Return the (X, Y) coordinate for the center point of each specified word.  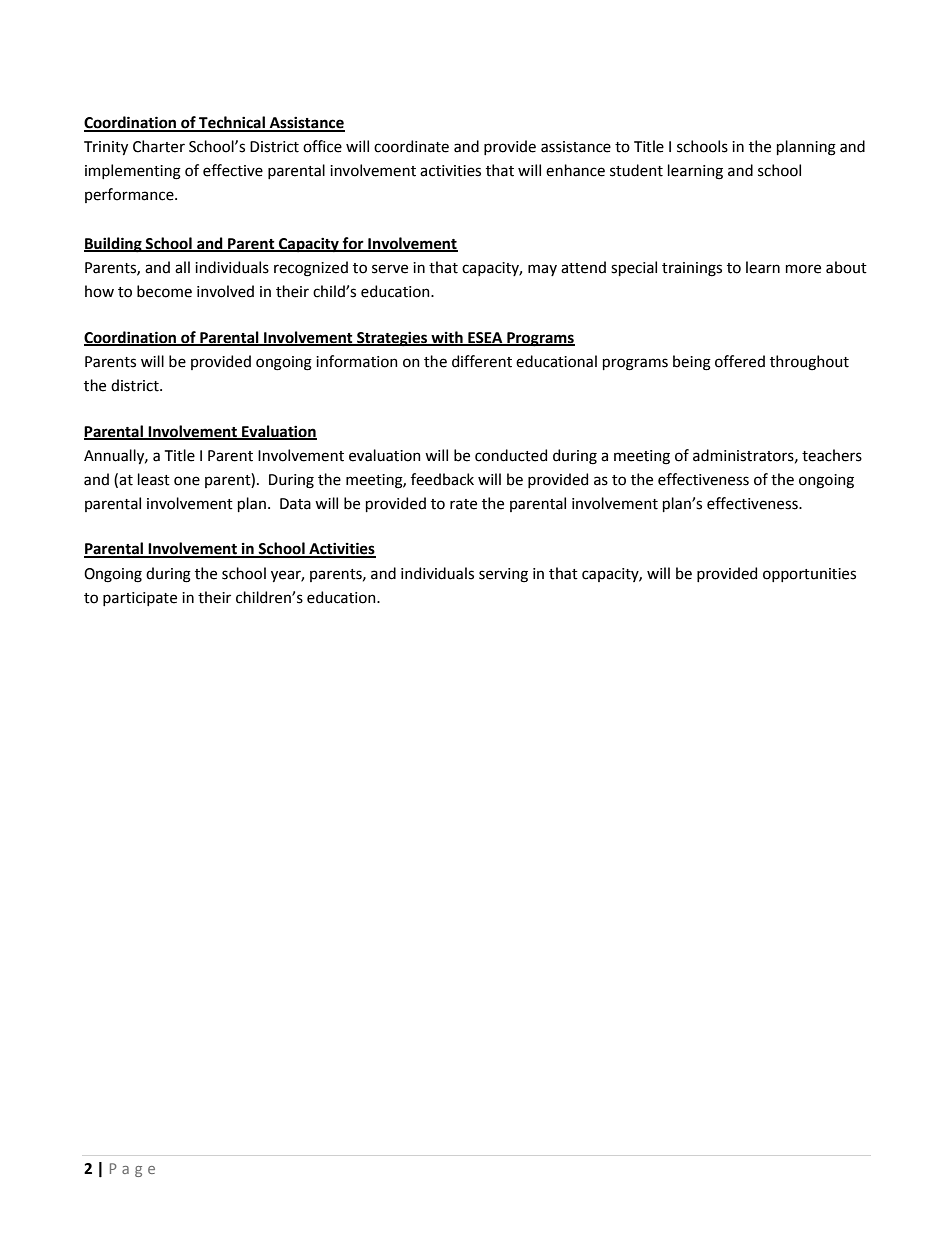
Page (132, 1170)
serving (503, 575)
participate (140, 599)
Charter (159, 146)
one (187, 481)
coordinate (411, 146)
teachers (832, 455)
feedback (442, 479)
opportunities (809, 575)
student (636, 170)
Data (295, 504)
